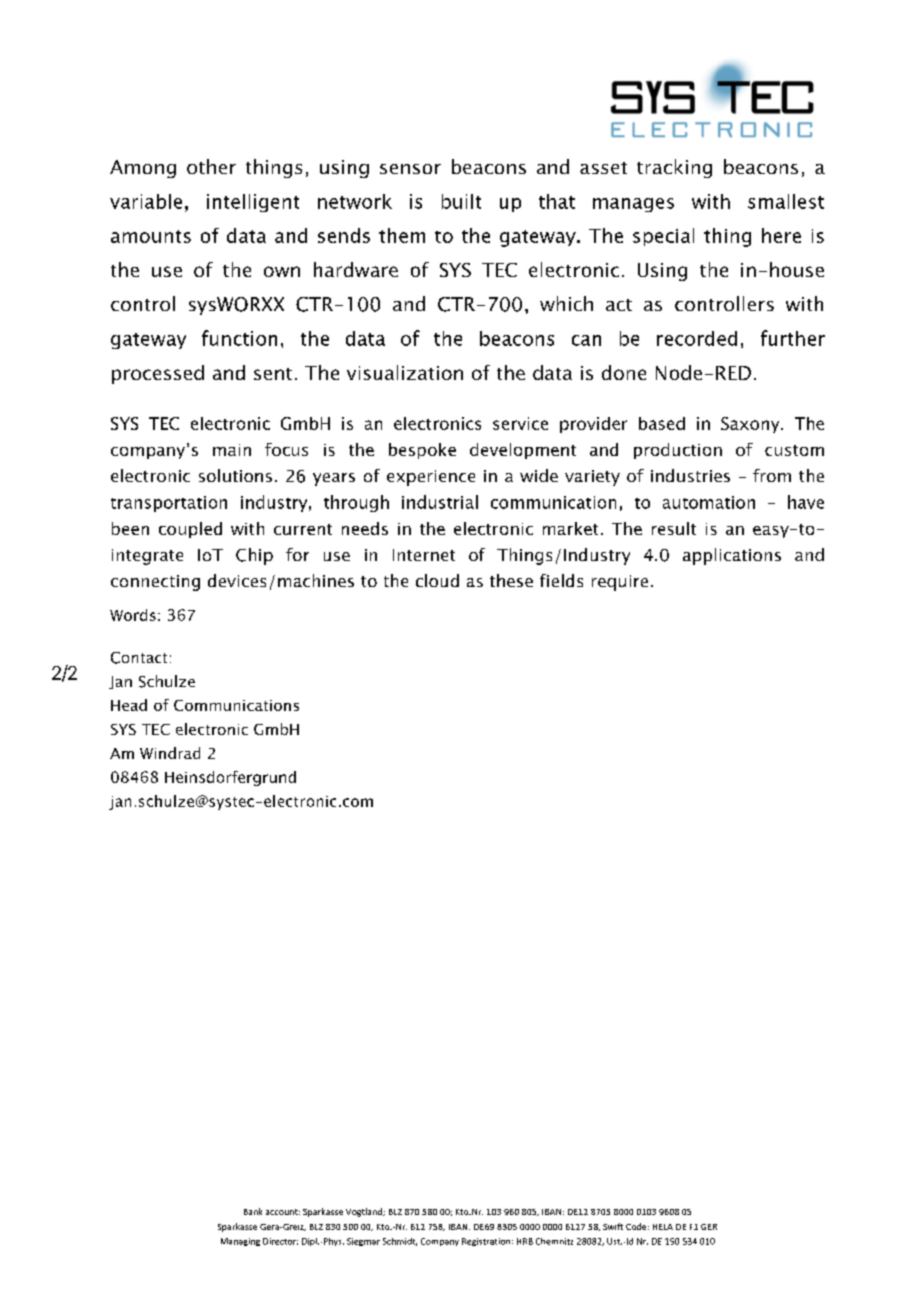 The height and width of the screenshot is (1308, 924). I want to click on other, so click(211, 166).
